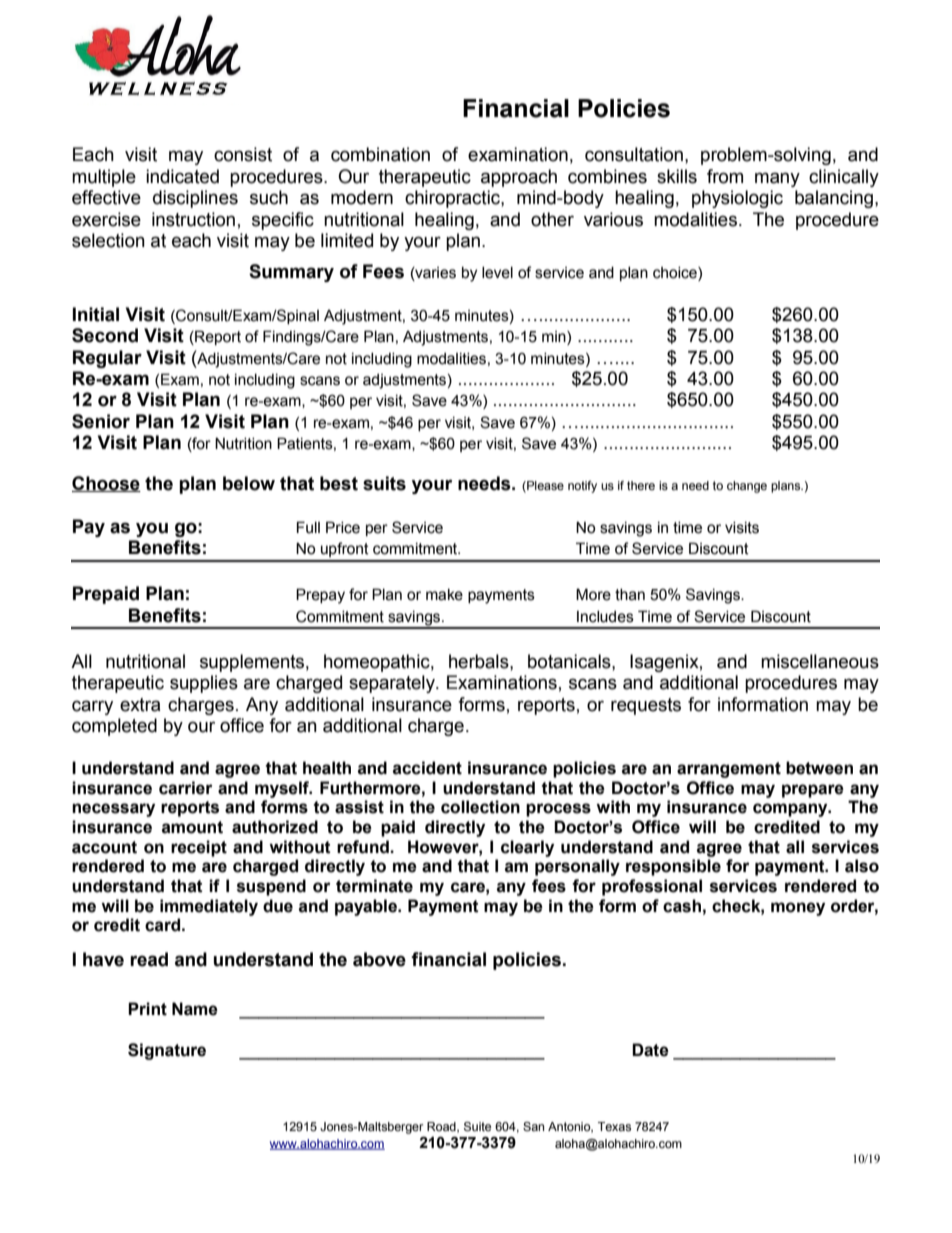 The height and width of the screenshot is (1233, 952). What do you see at coordinates (182, 176) in the screenshot?
I see `indicated` at bounding box center [182, 176].
